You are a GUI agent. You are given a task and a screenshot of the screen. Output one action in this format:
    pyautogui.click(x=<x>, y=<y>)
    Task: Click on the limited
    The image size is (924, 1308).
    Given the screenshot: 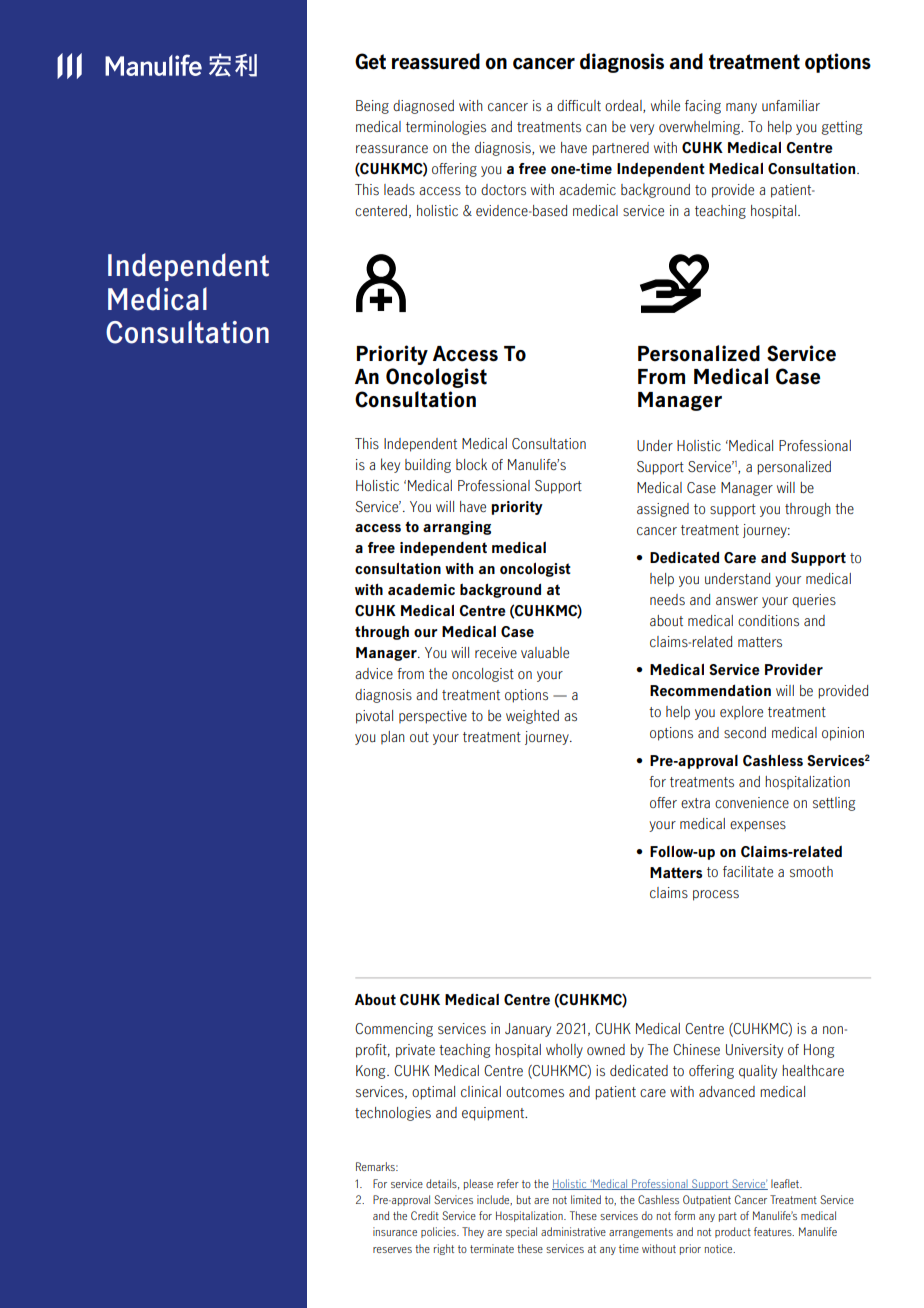 What is the action you would take?
    pyautogui.click(x=586, y=1199)
